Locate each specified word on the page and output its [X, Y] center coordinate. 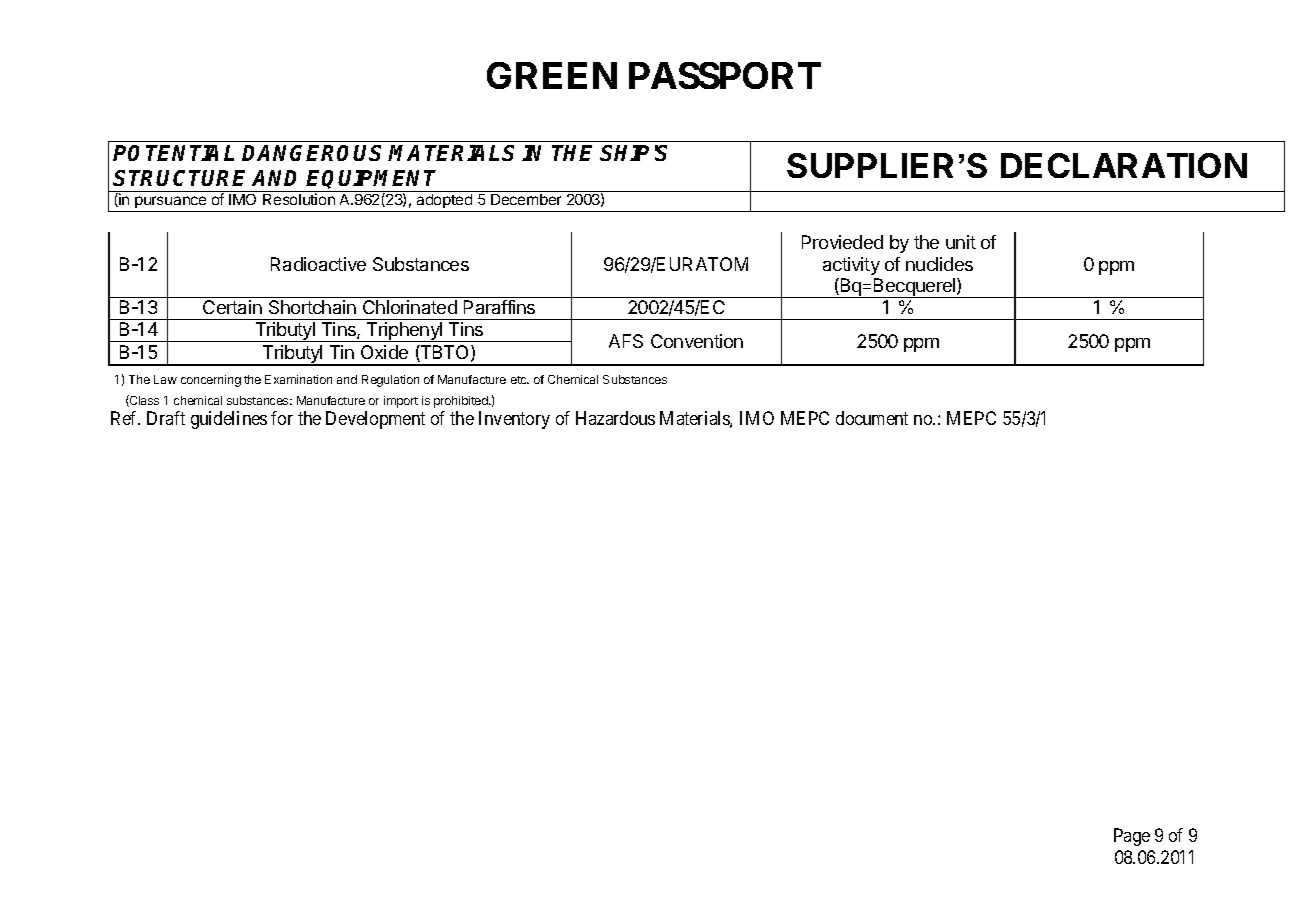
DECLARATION [1124, 165]
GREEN [552, 75]
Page [1132, 837]
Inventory [514, 420]
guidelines [229, 420]
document [872, 418]
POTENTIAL [173, 153]
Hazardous [615, 418]
